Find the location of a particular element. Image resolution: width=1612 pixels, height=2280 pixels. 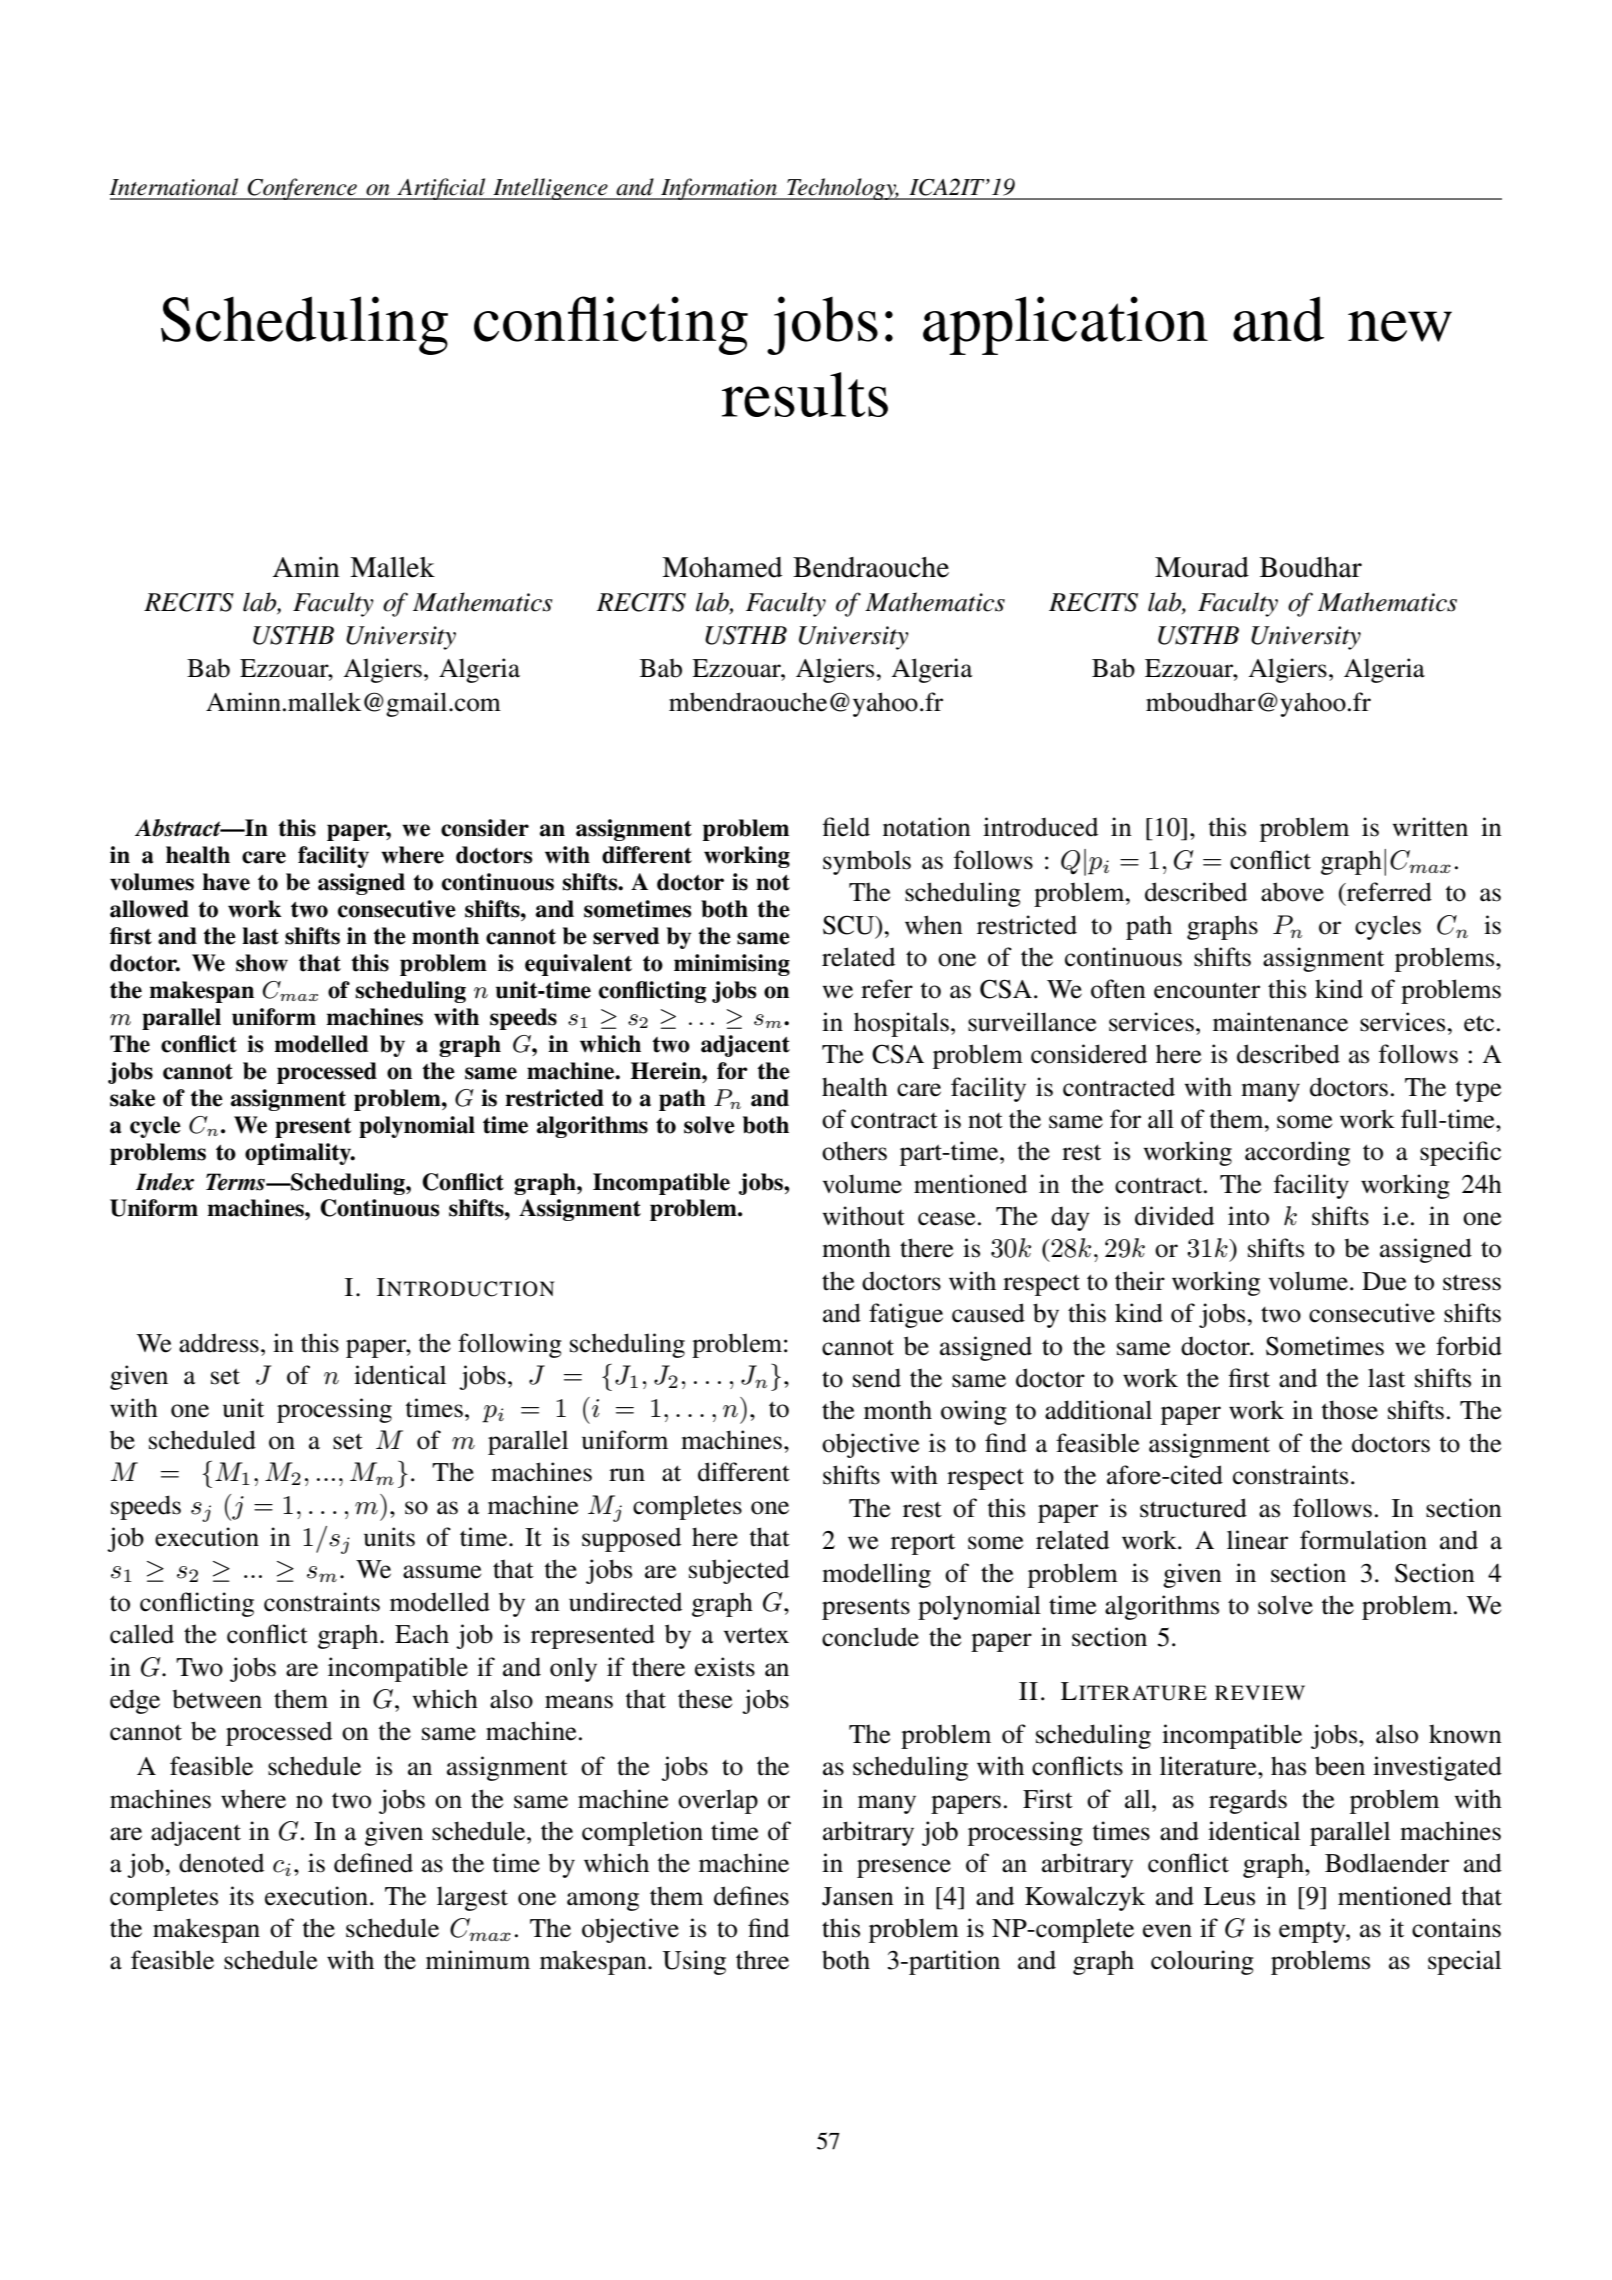

new is located at coordinates (1400, 326).
